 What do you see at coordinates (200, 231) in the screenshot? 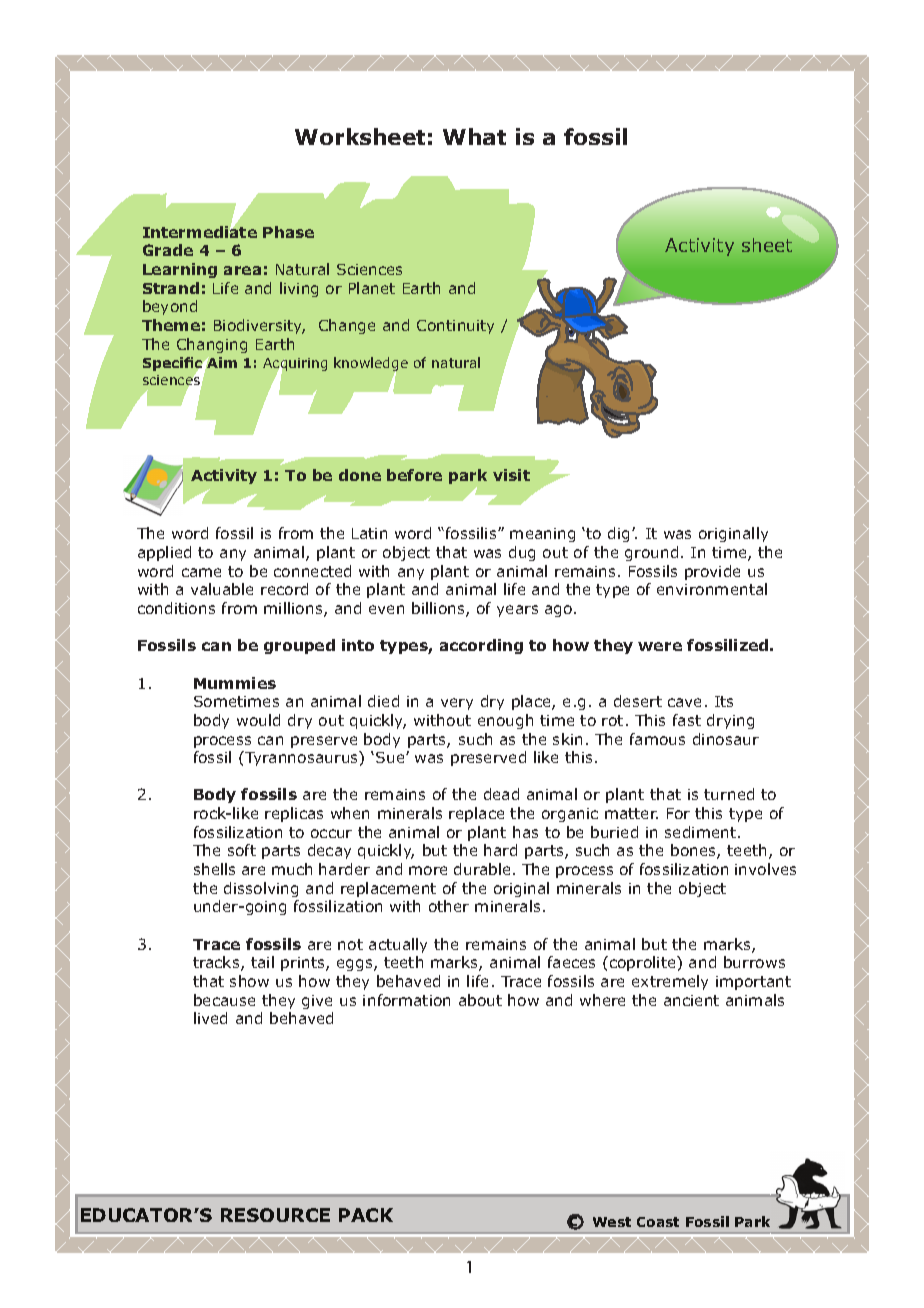
I see `Intermediate` at bounding box center [200, 231].
